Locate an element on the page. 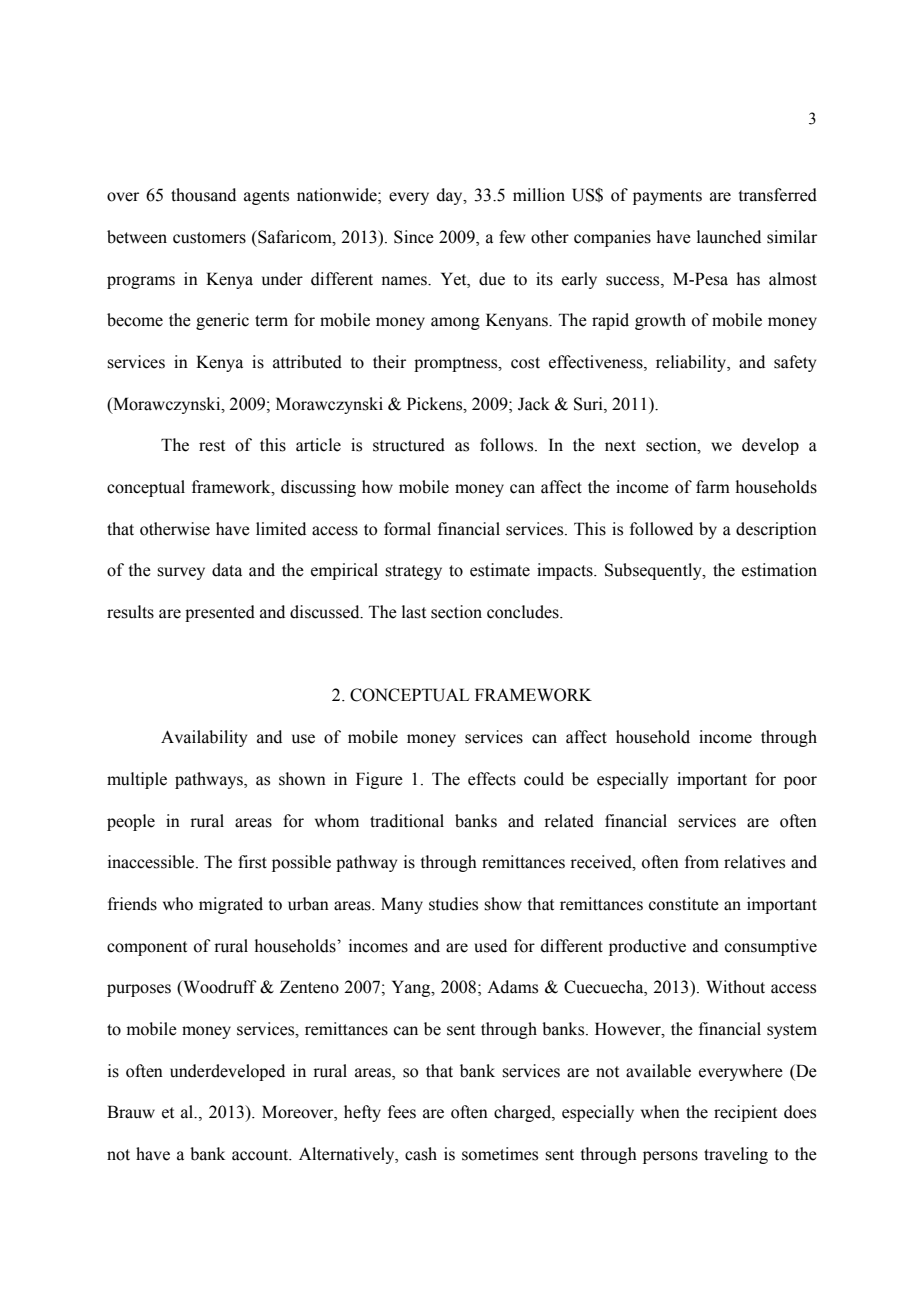  day is located at coordinates (451, 196).
